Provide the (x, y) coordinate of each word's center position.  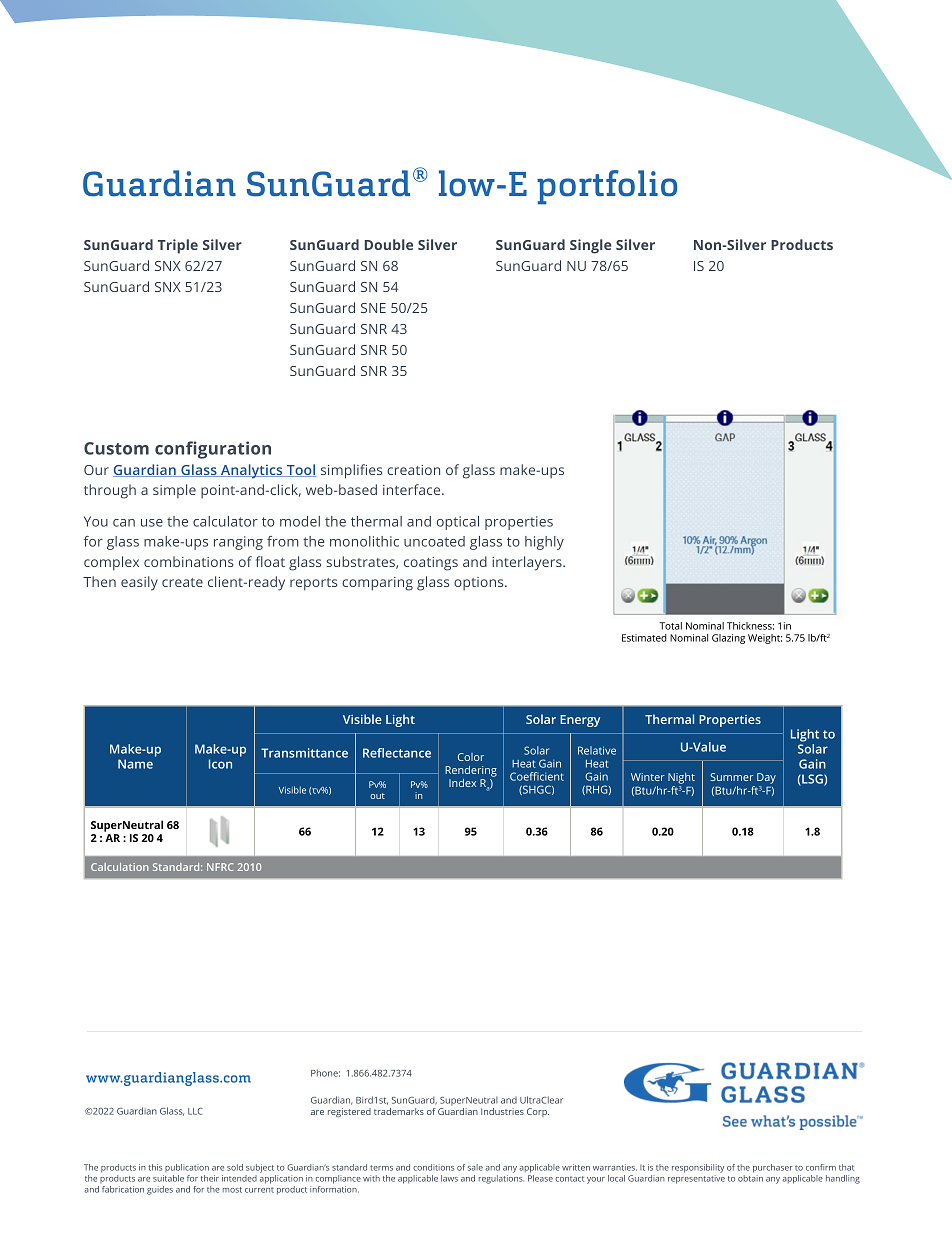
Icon (220, 764)
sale (475, 1167)
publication (187, 1168)
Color (471, 757)
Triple (178, 246)
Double (389, 244)
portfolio (607, 187)
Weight (765, 639)
